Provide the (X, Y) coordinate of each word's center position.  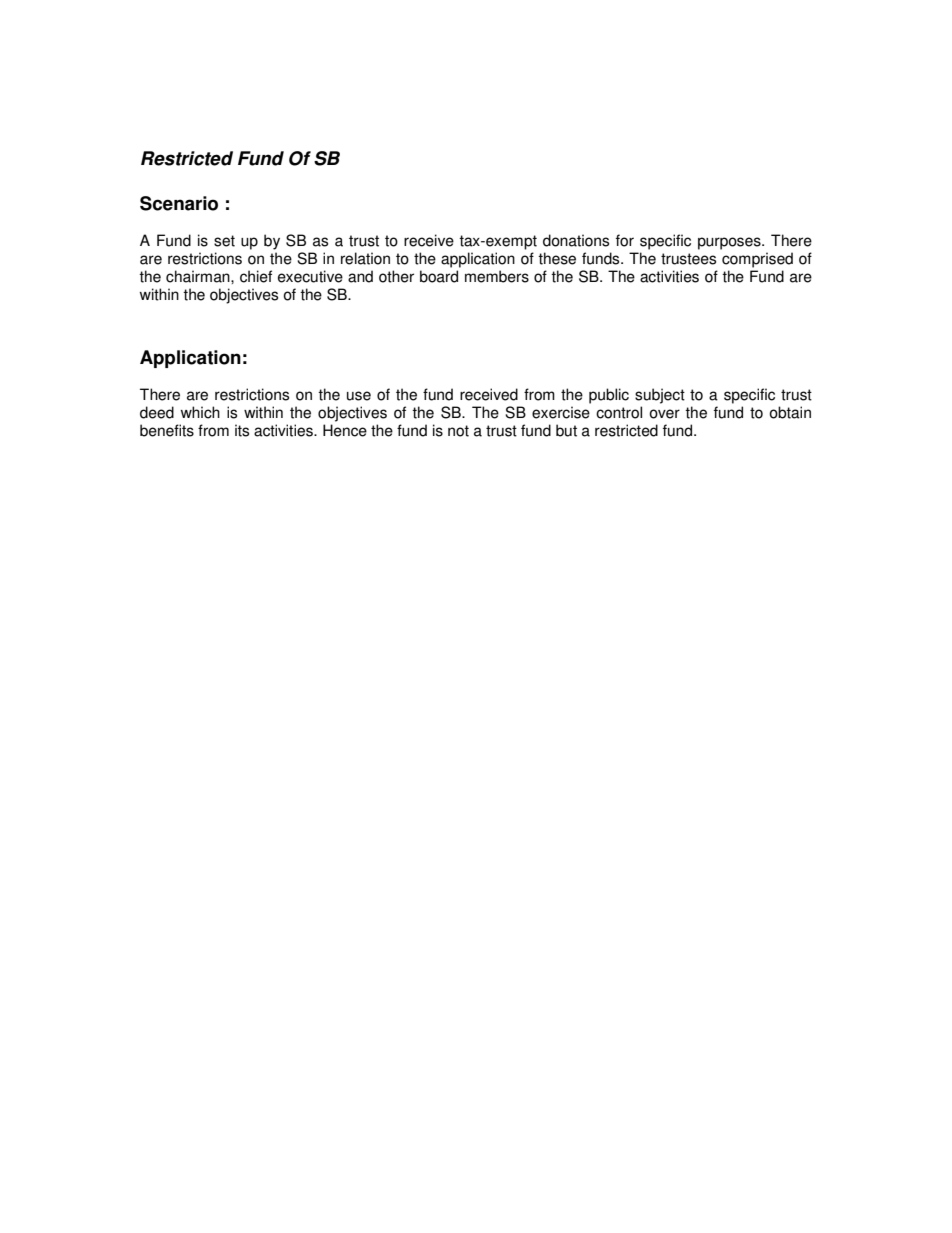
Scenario (179, 203)
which (200, 412)
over (664, 414)
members (497, 276)
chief (256, 276)
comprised (757, 260)
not (458, 431)
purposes (730, 243)
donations (576, 240)
